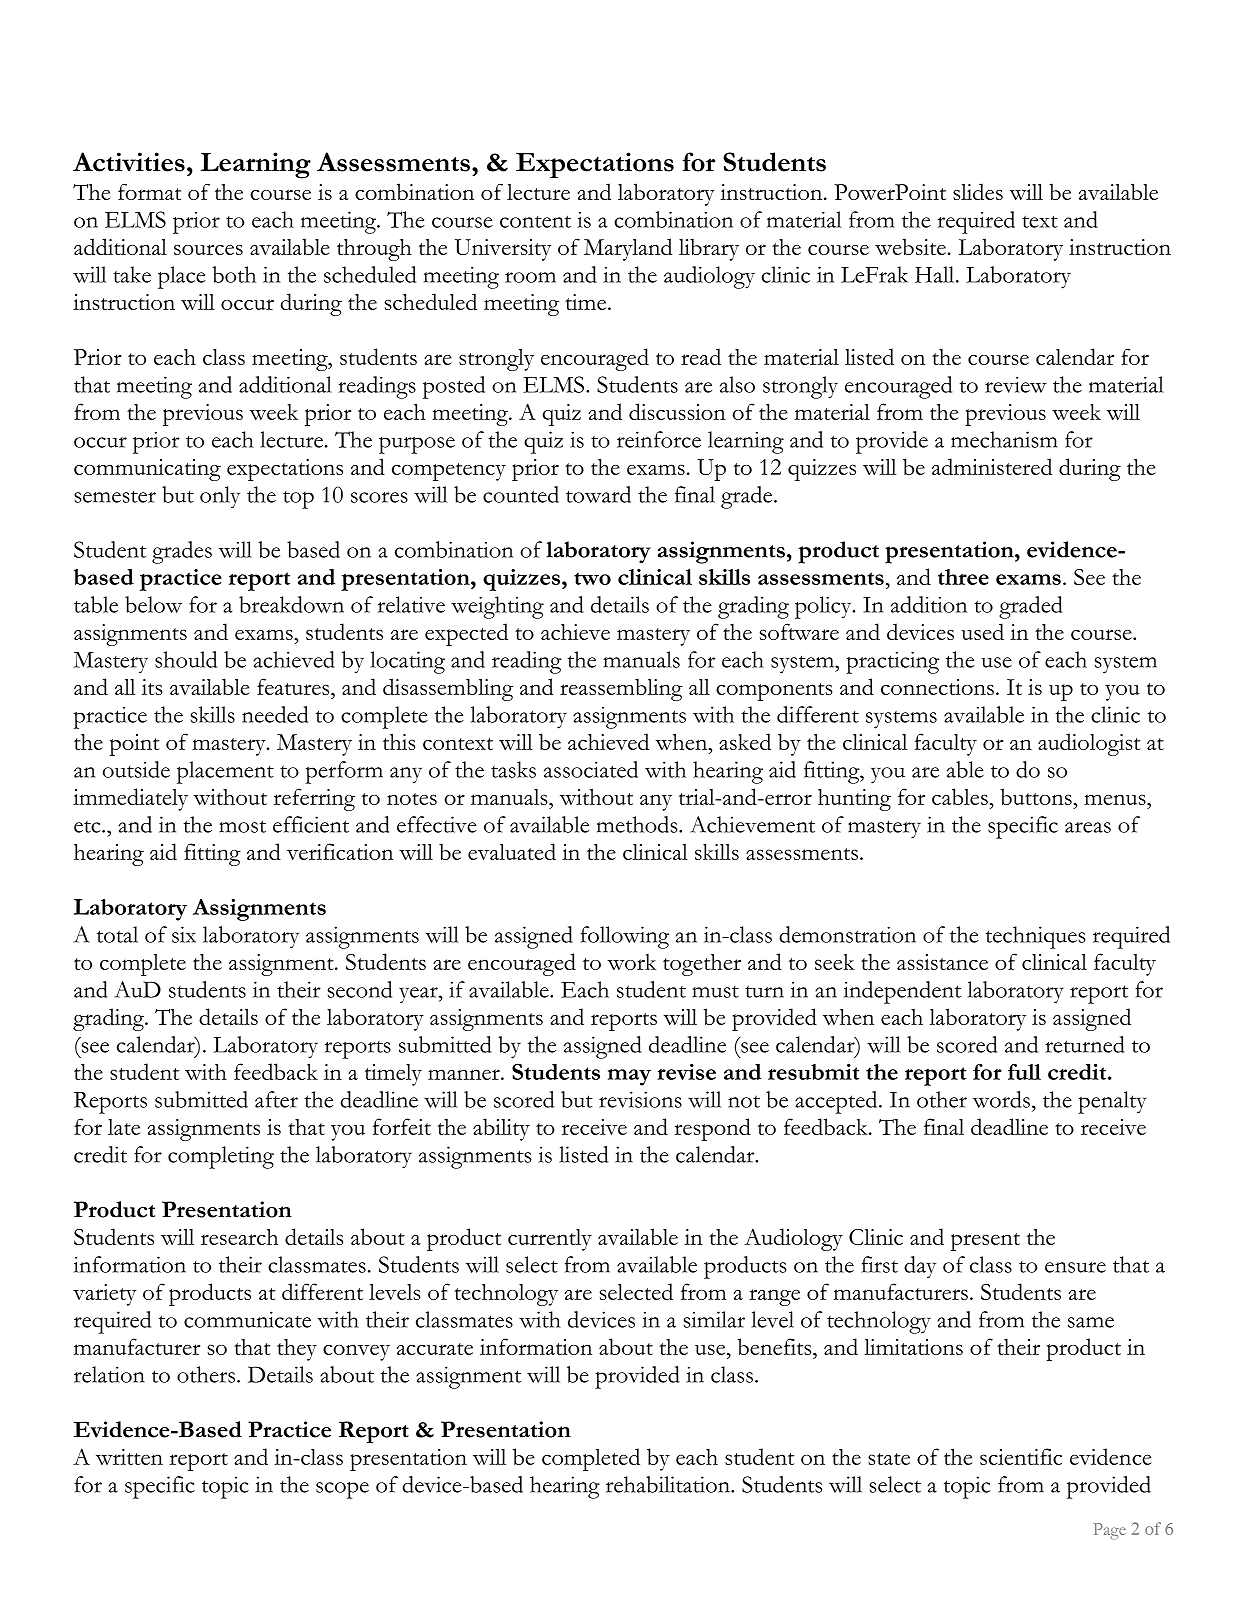 Image resolution: width=1247 pixels, height=1613 pixels. I want to click on rehabilitation, so click(669, 1484).
